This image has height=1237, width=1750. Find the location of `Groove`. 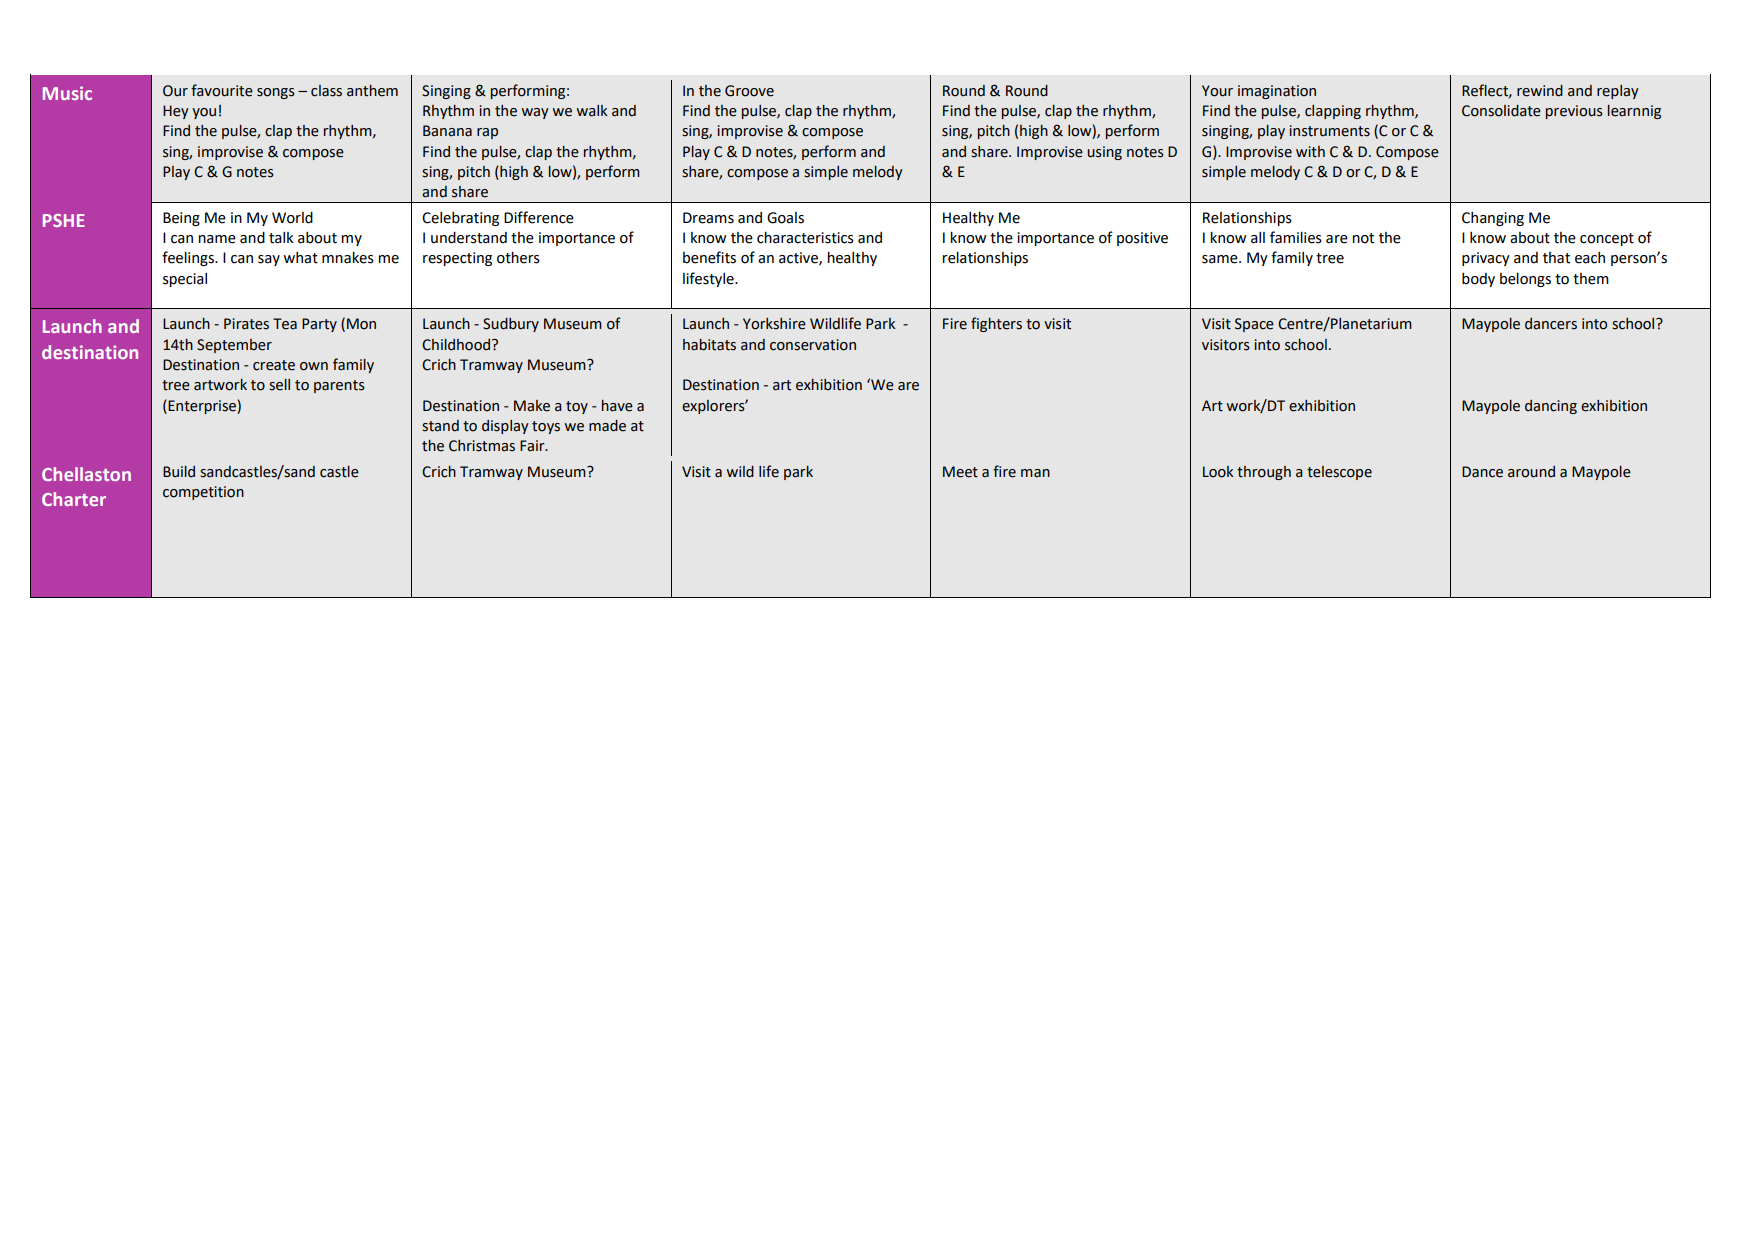

Groove is located at coordinates (749, 91).
